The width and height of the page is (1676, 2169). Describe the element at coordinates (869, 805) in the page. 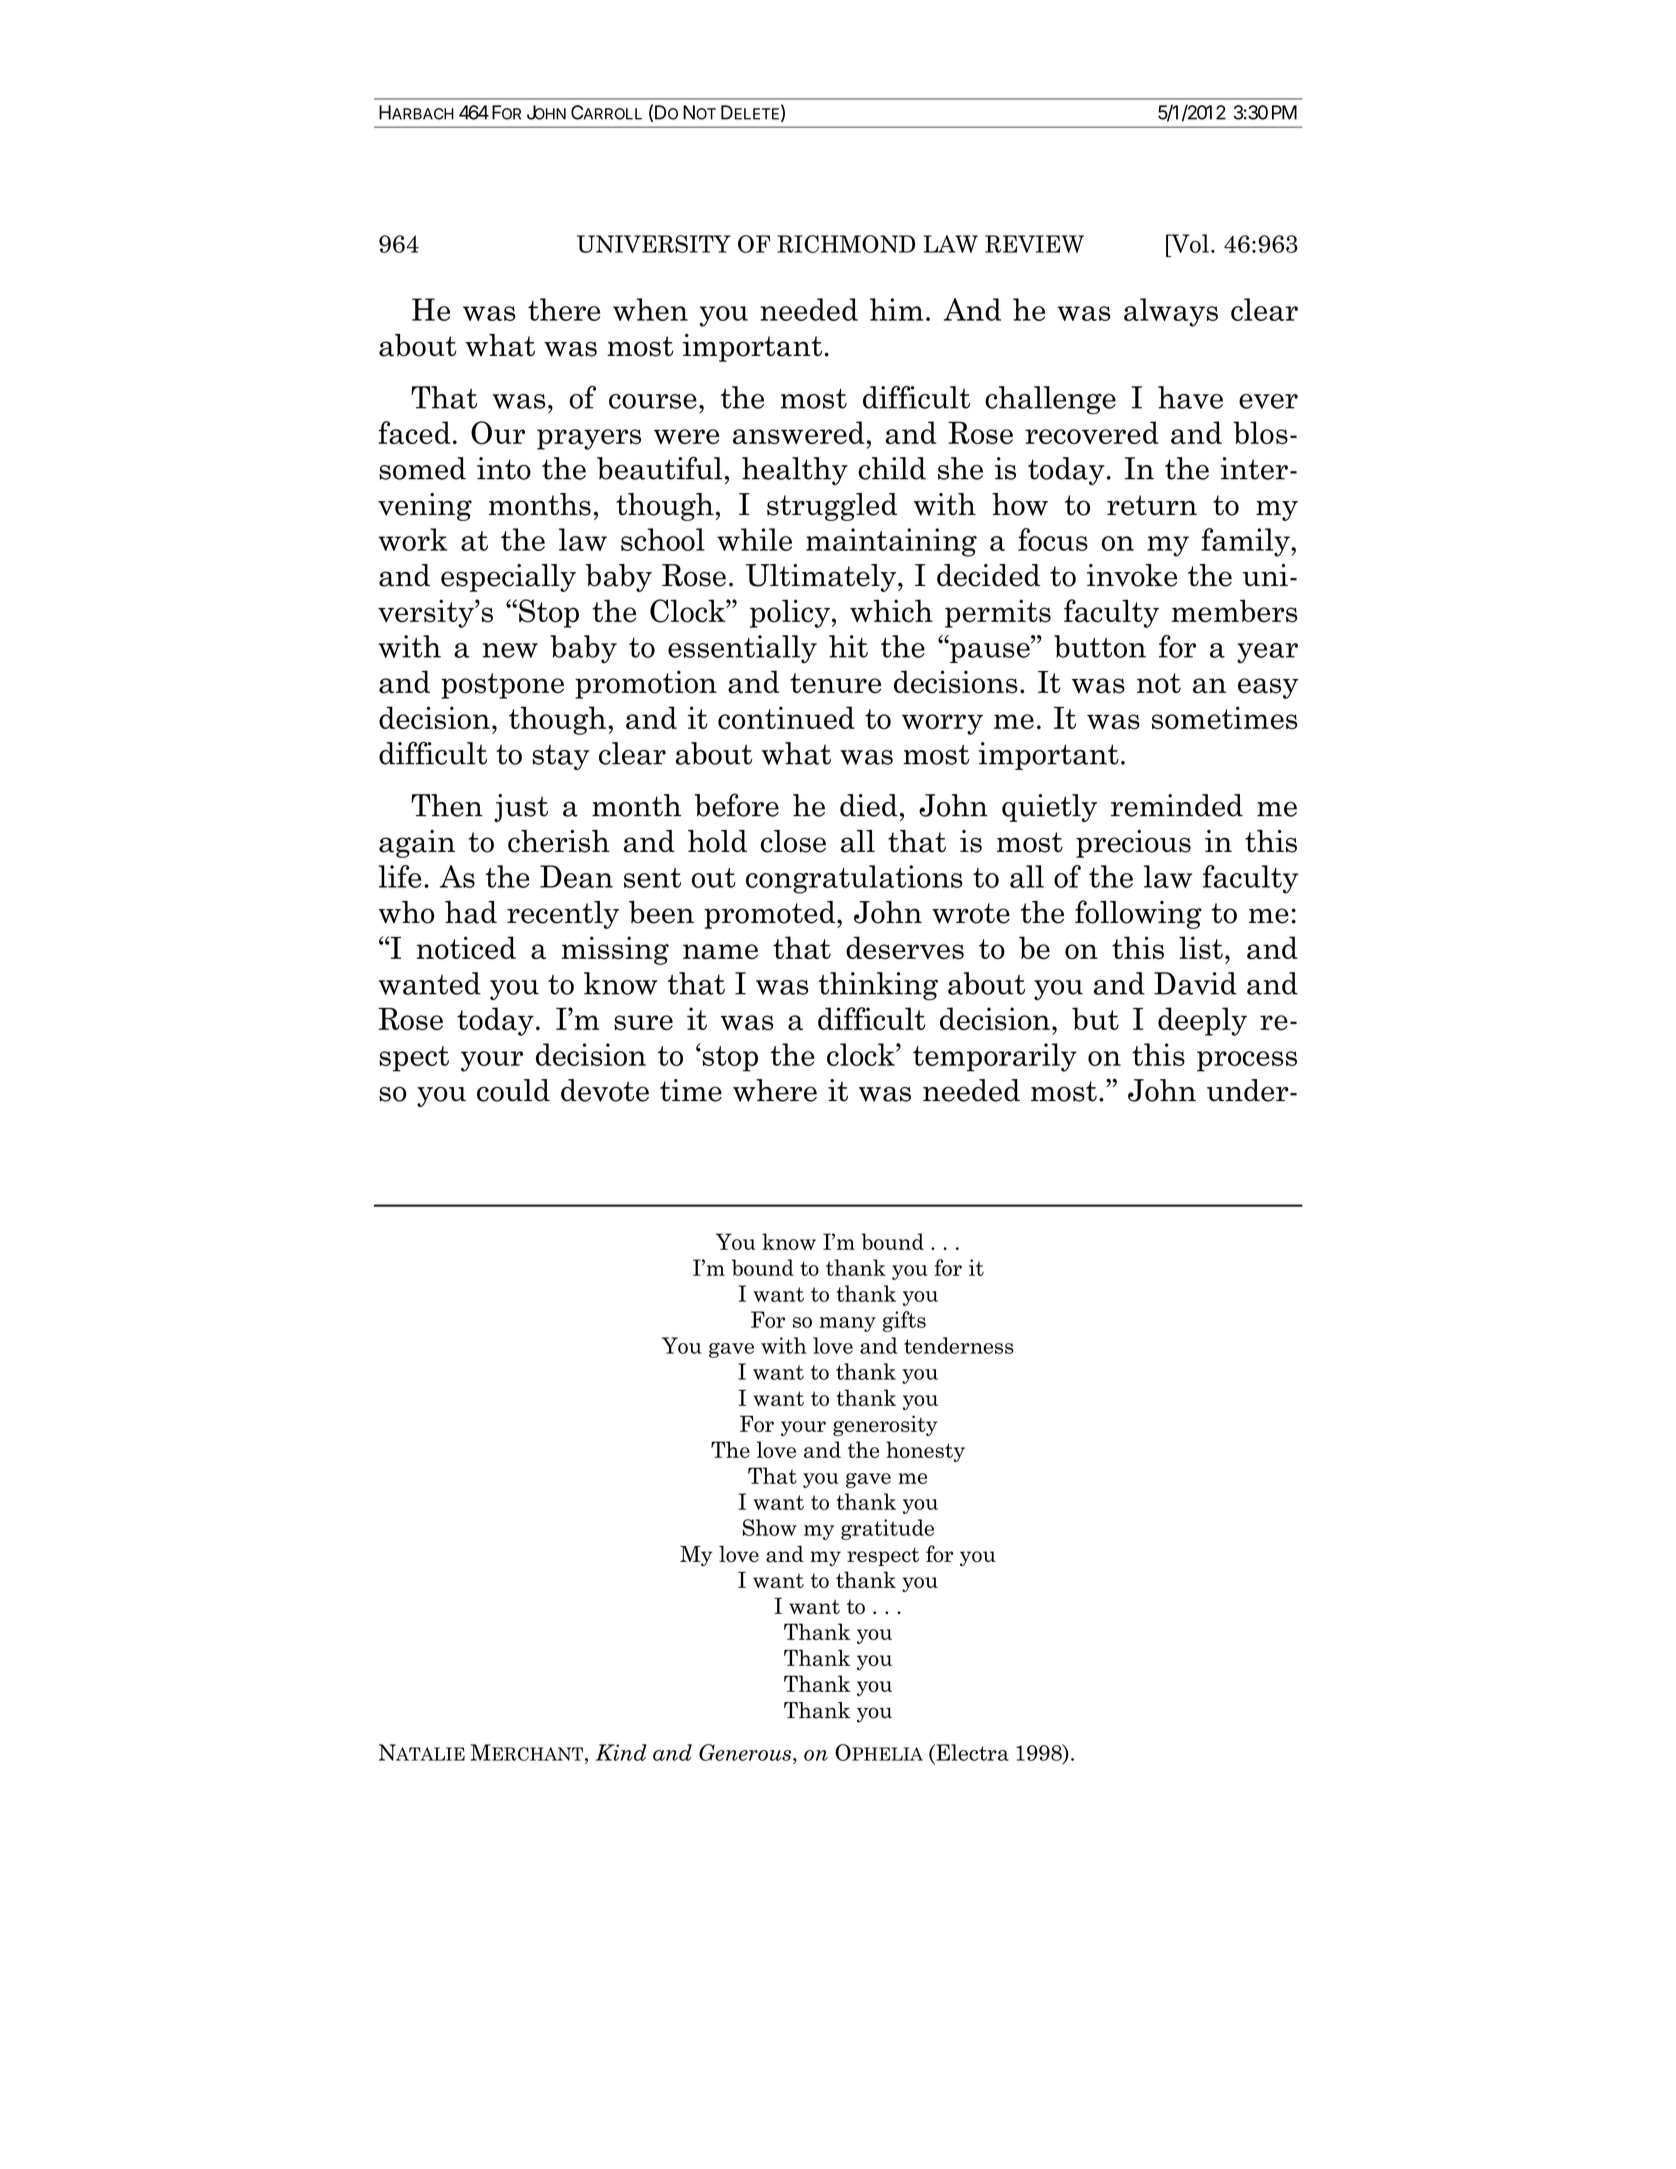

I see `died` at that location.
